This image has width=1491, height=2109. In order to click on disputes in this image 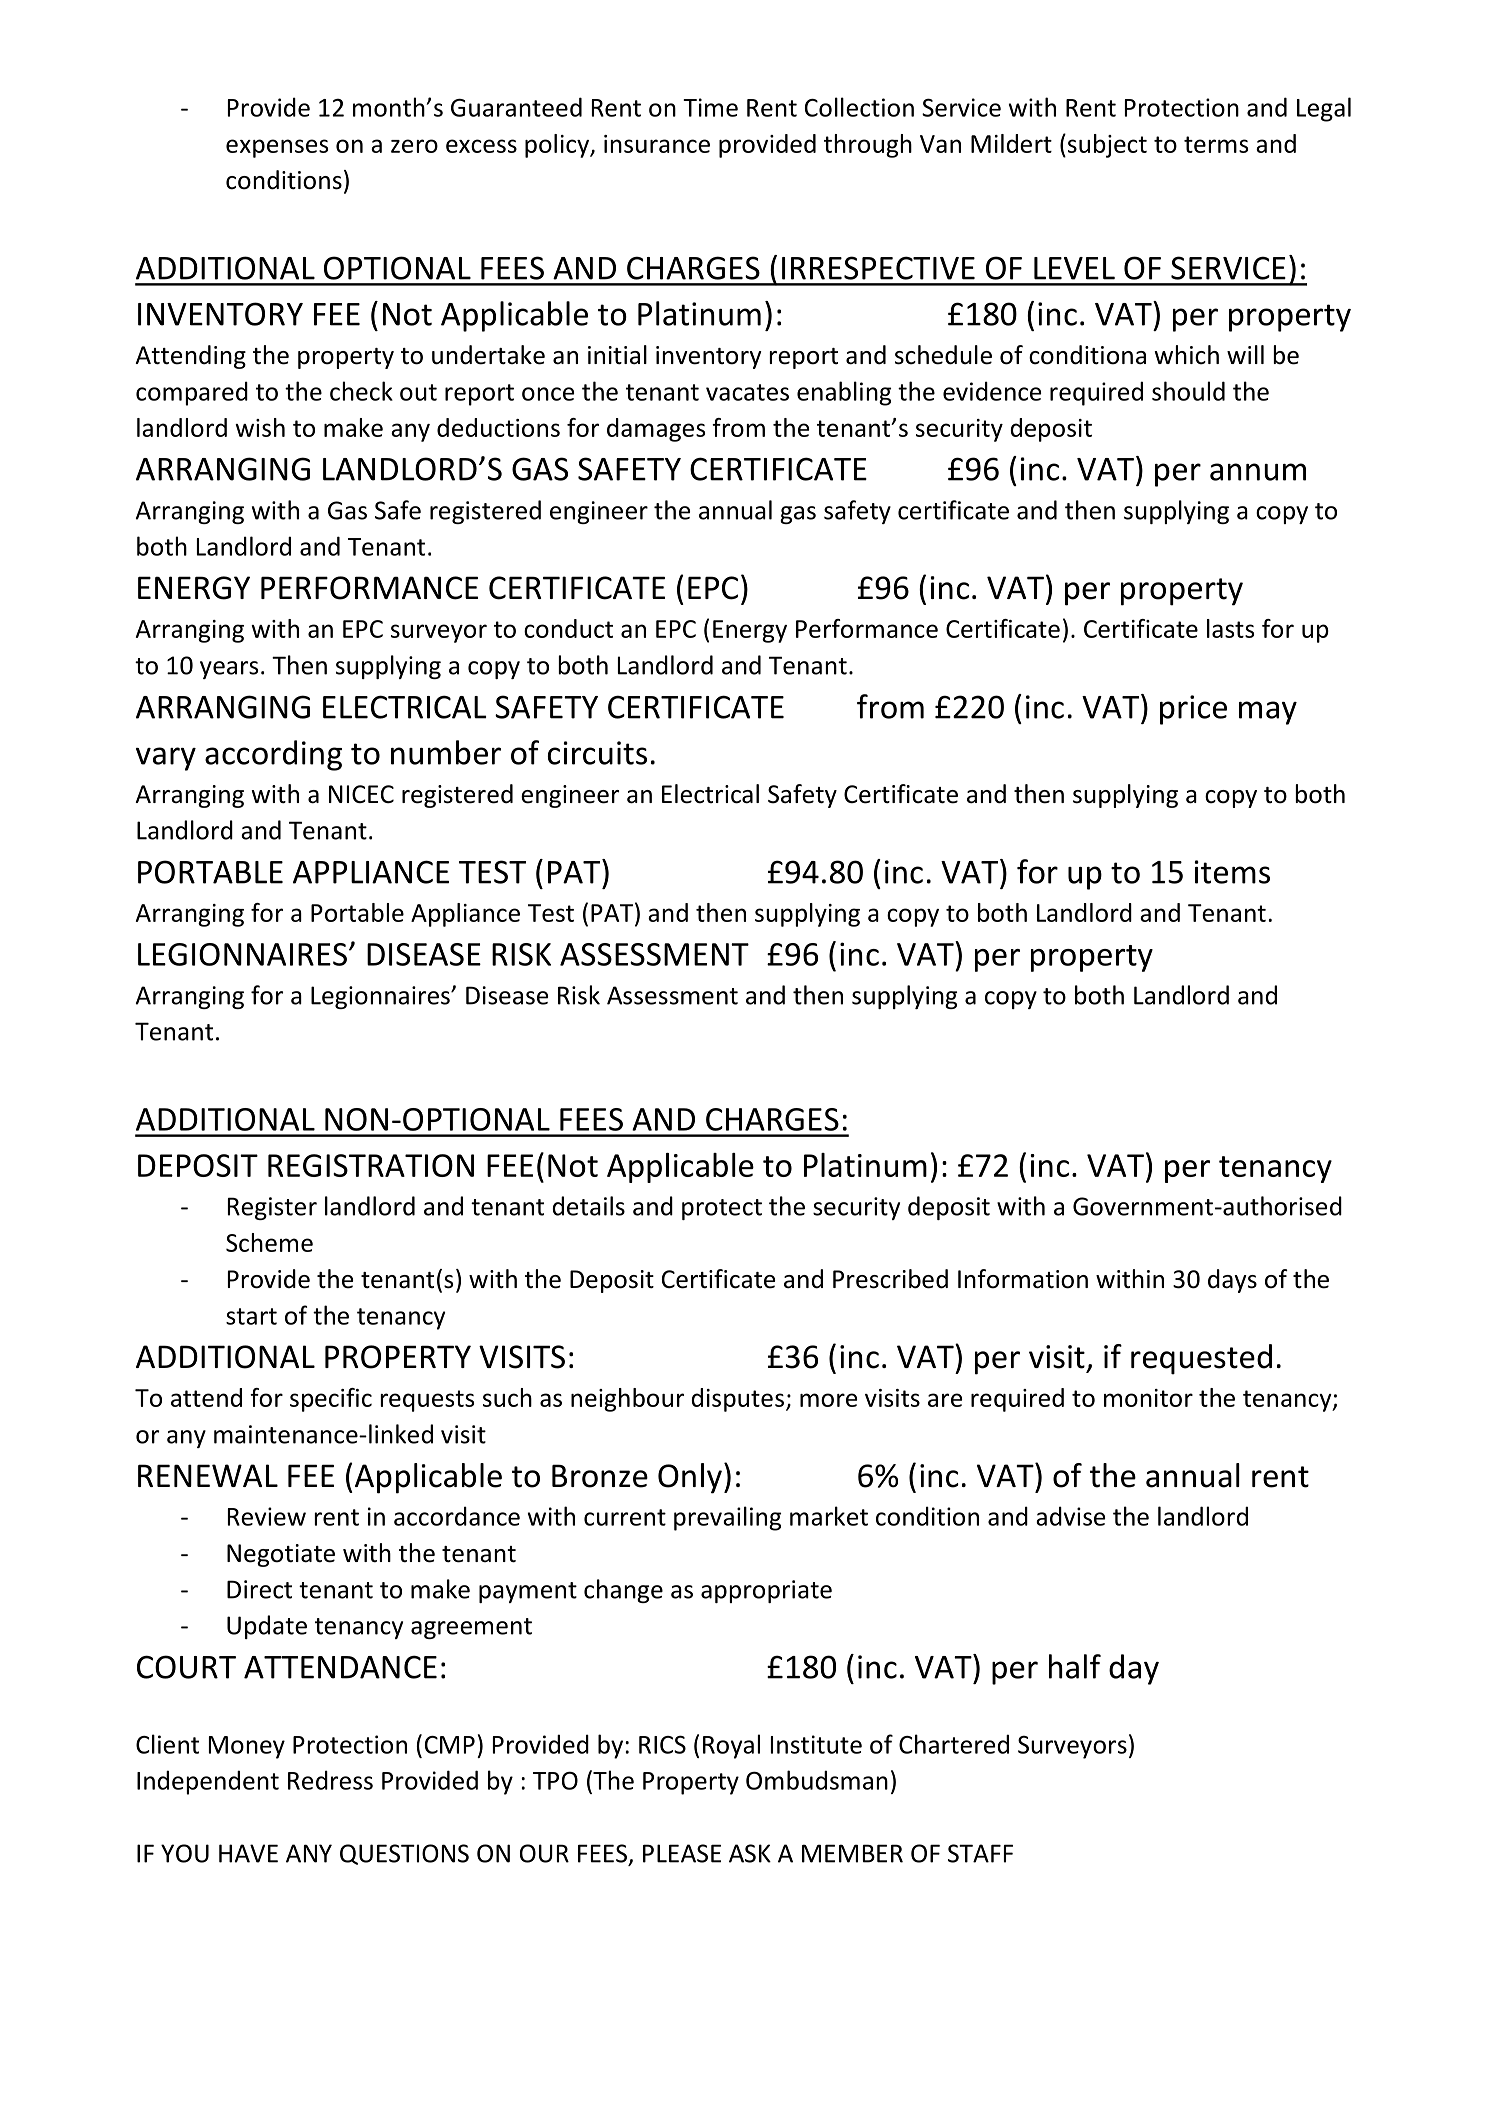, I will do `click(737, 1400)`.
